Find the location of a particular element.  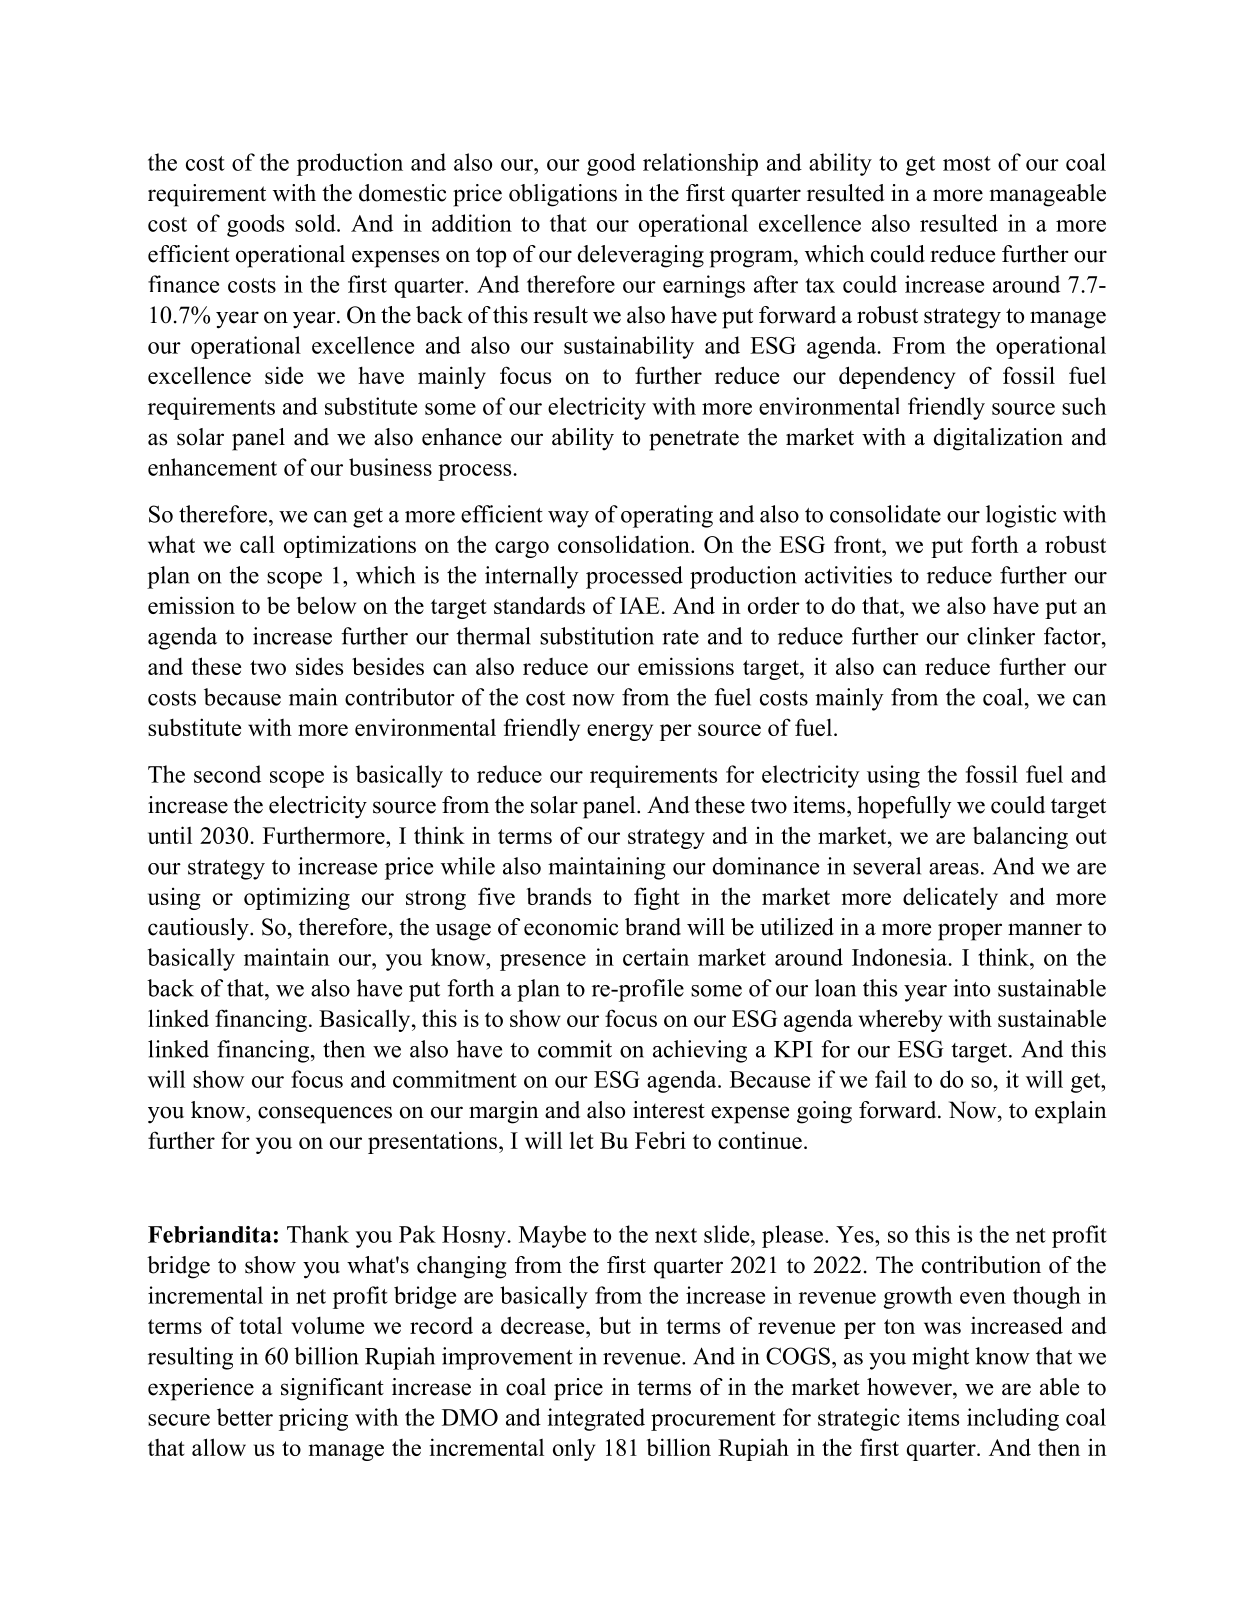

obligations is located at coordinates (563, 195).
